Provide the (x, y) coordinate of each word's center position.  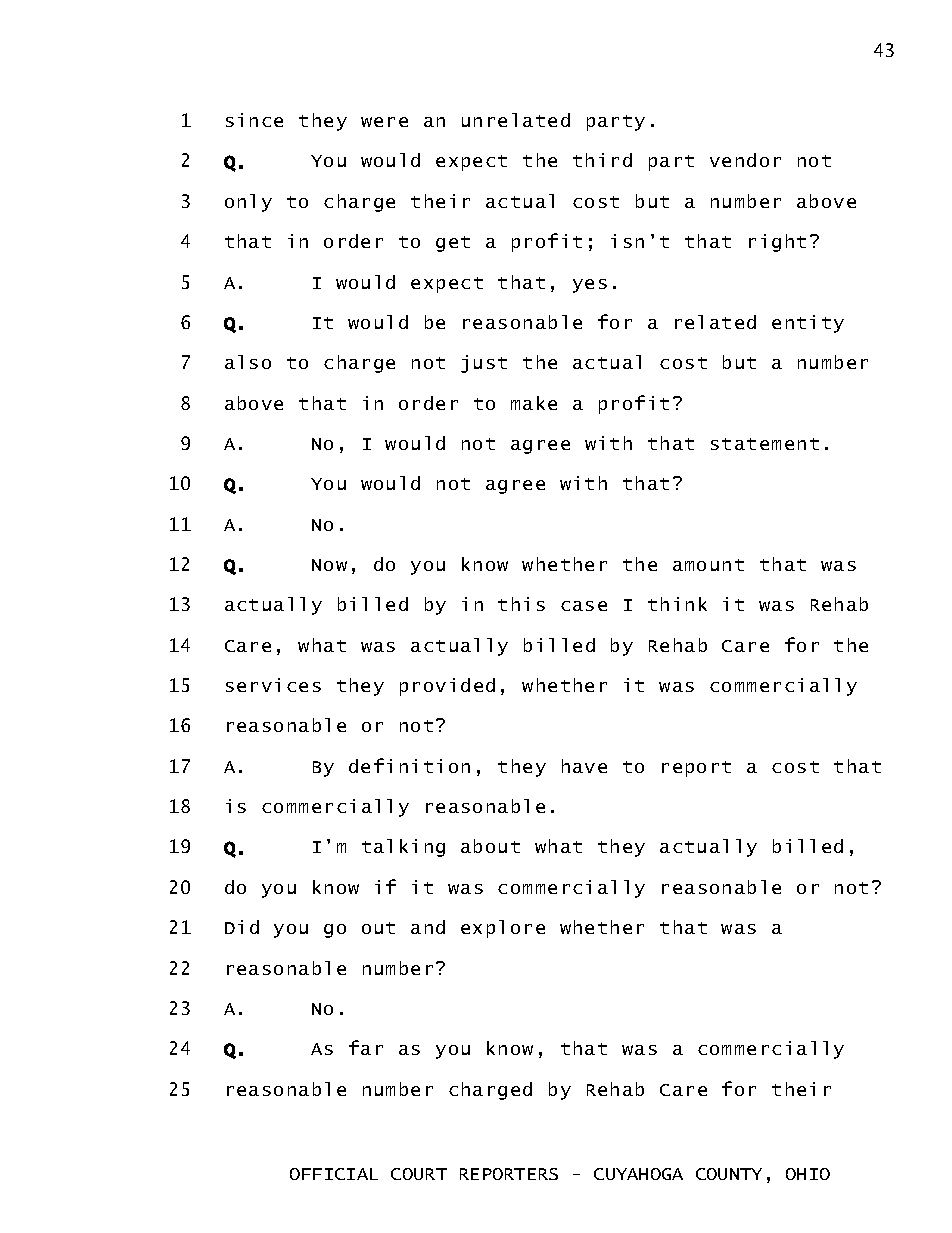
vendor (745, 160)
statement (765, 444)
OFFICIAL (334, 1174)
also (248, 362)
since (254, 120)
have (584, 766)
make (534, 403)
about (490, 846)
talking (403, 848)
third (602, 160)
